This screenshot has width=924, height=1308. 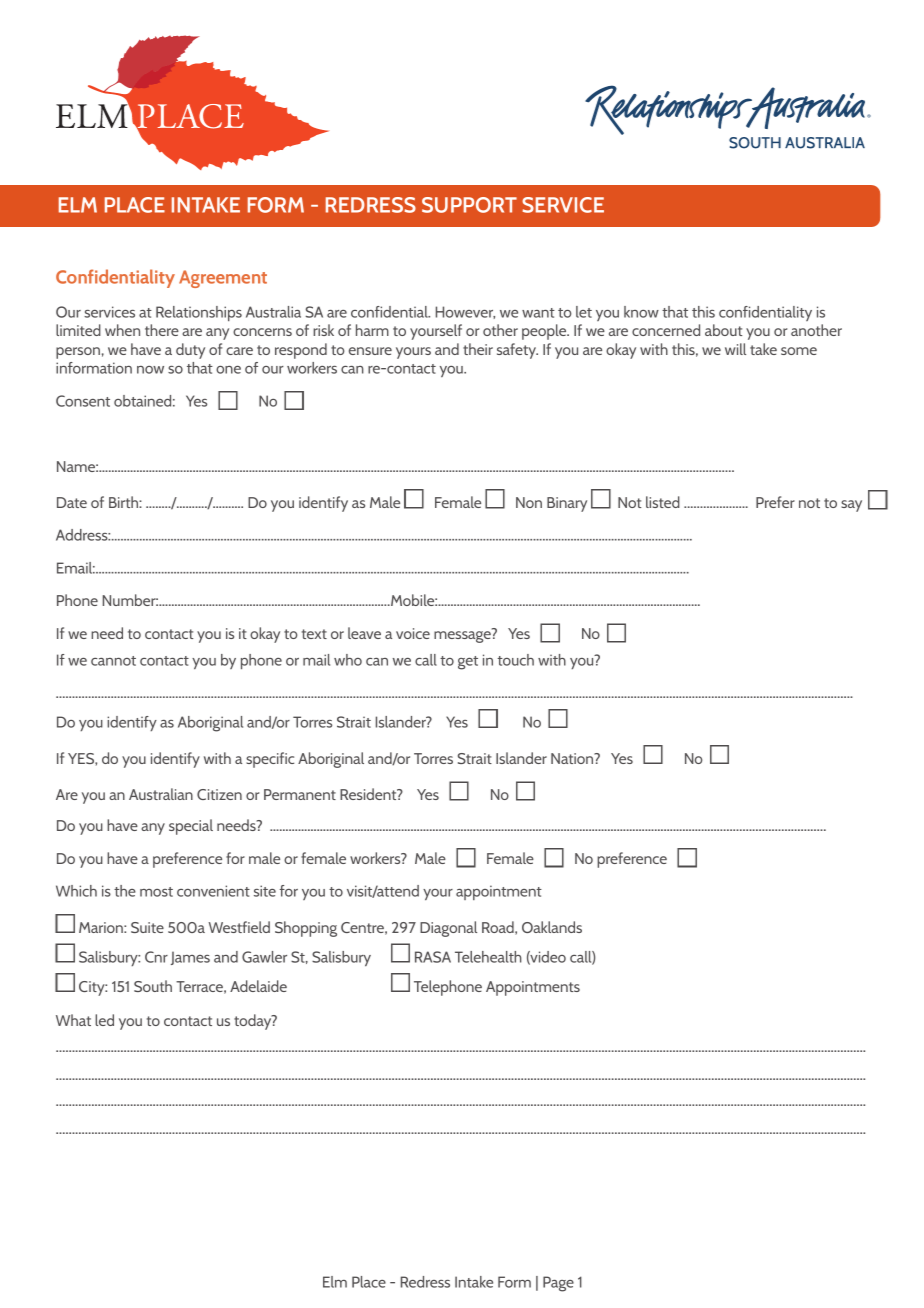 What do you see at coordinates (723, 330) in the screenshot?
I see `about` at bounding box center [723, 330].
